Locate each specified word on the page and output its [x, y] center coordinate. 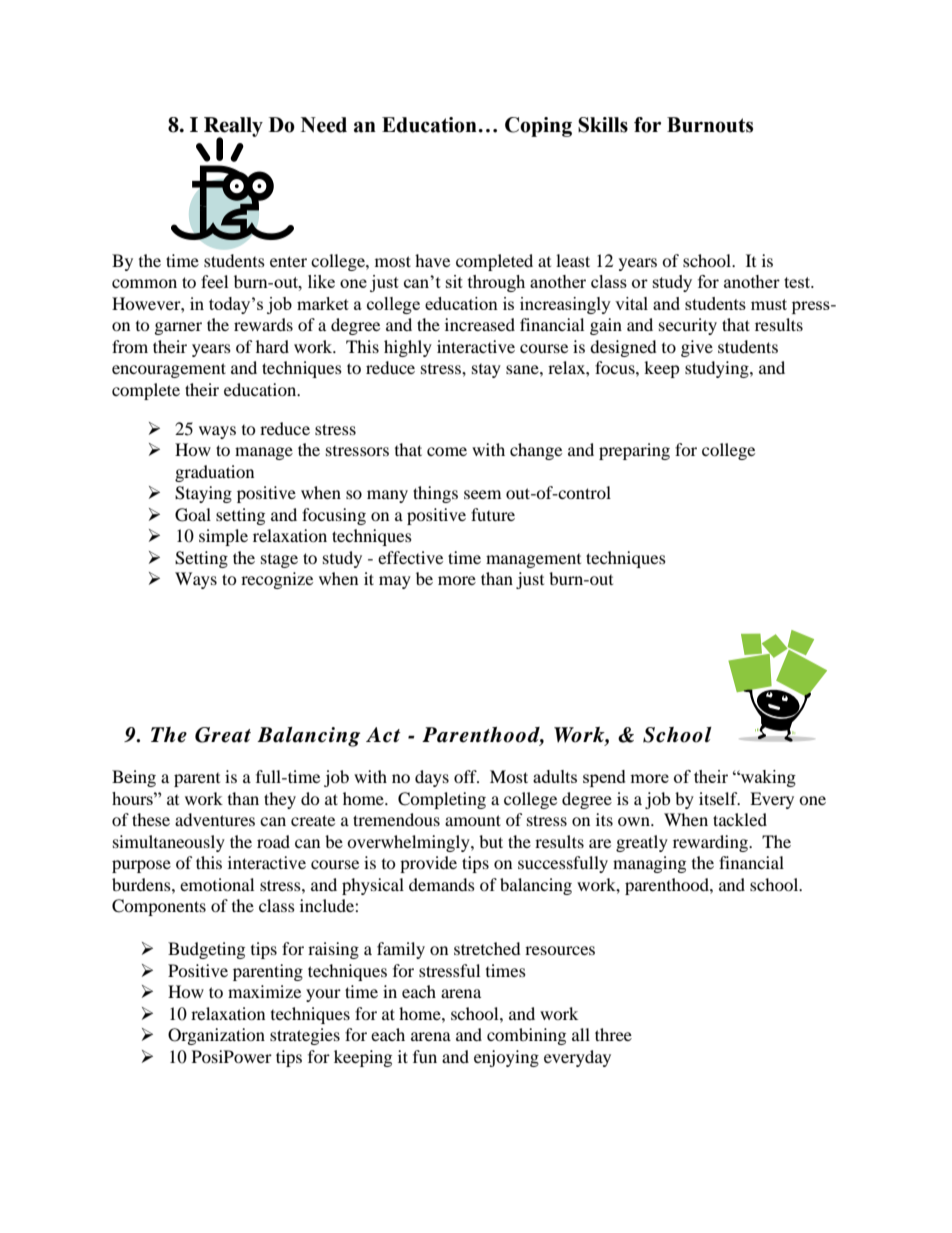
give [697, 348]
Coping [538, 127]
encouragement [169, 370]
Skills [603, 125]
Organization [216, 1036]
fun [425, 1056]
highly [408, 348]
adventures [215, 819]
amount [473, 820]
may [395, 582]
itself [719, 798]
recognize [277, 580]
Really [233, 128]
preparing [634, 451]
